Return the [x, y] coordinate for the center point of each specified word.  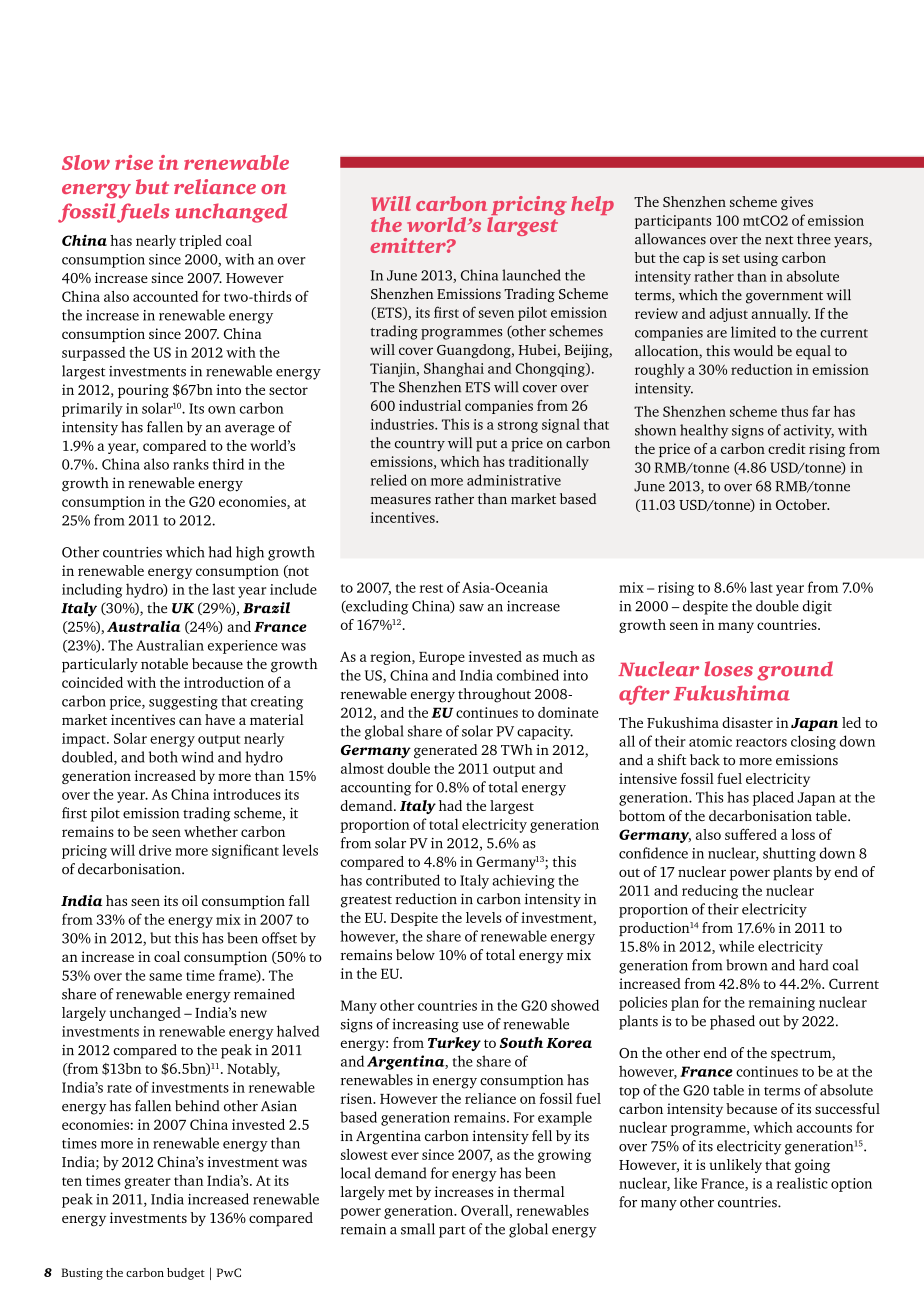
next [779, 240]
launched [531, 275]
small [418, 1229]
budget [186, 1274]
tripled [200, 242]
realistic [802, 1183]
